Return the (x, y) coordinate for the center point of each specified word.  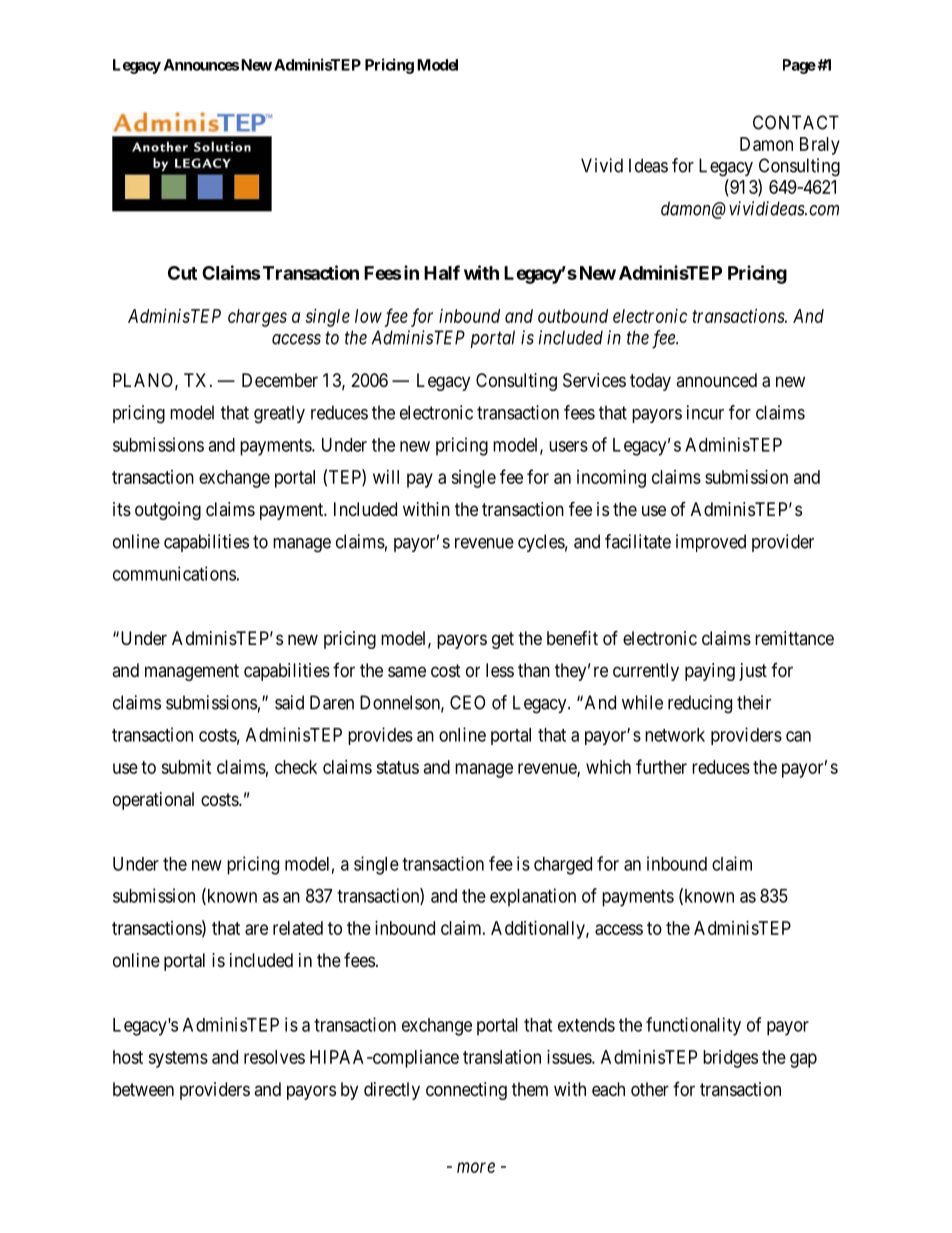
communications (174, 573)
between (143, 1089)
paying (710, 672)
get (503, 640)
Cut (182, 273)
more (476, 1167)
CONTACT (796, 122)
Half (442, 272)
